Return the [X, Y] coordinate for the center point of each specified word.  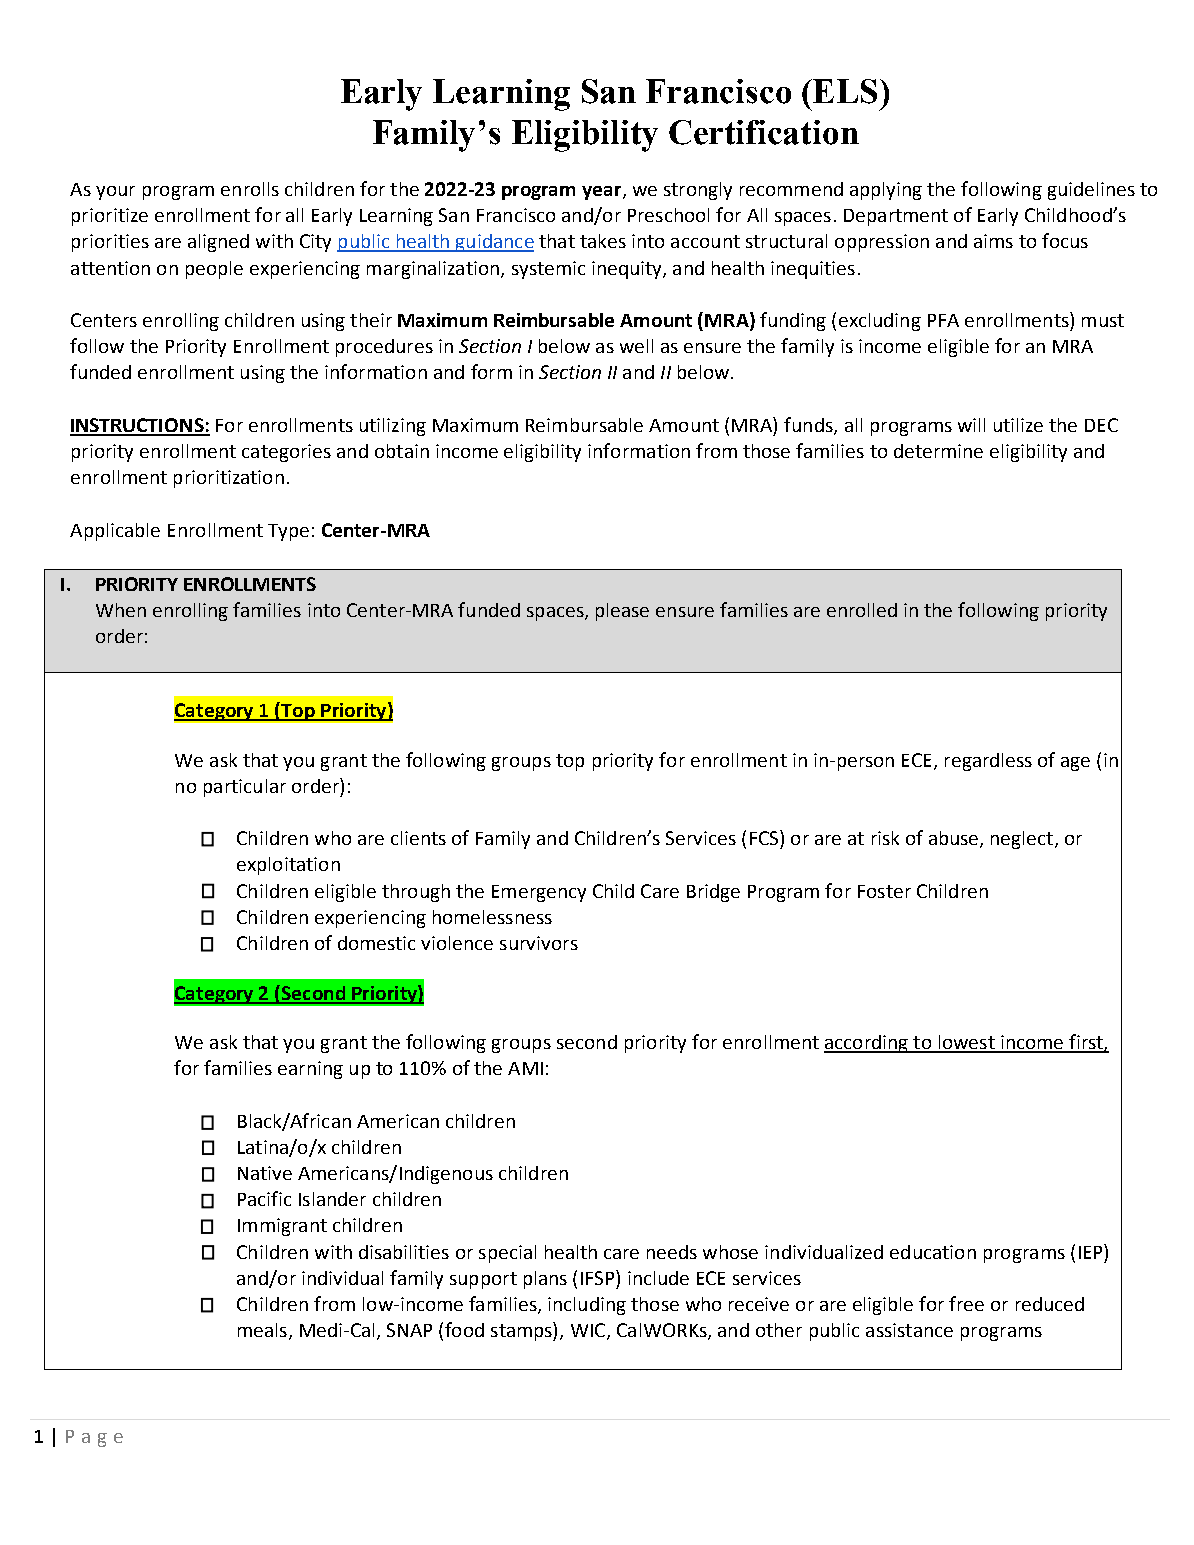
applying [886, 191]
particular [245, 788]
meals [262, 1330]
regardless [988, 762]
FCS [765, 837]
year [603, 193]
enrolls [250, 189]
